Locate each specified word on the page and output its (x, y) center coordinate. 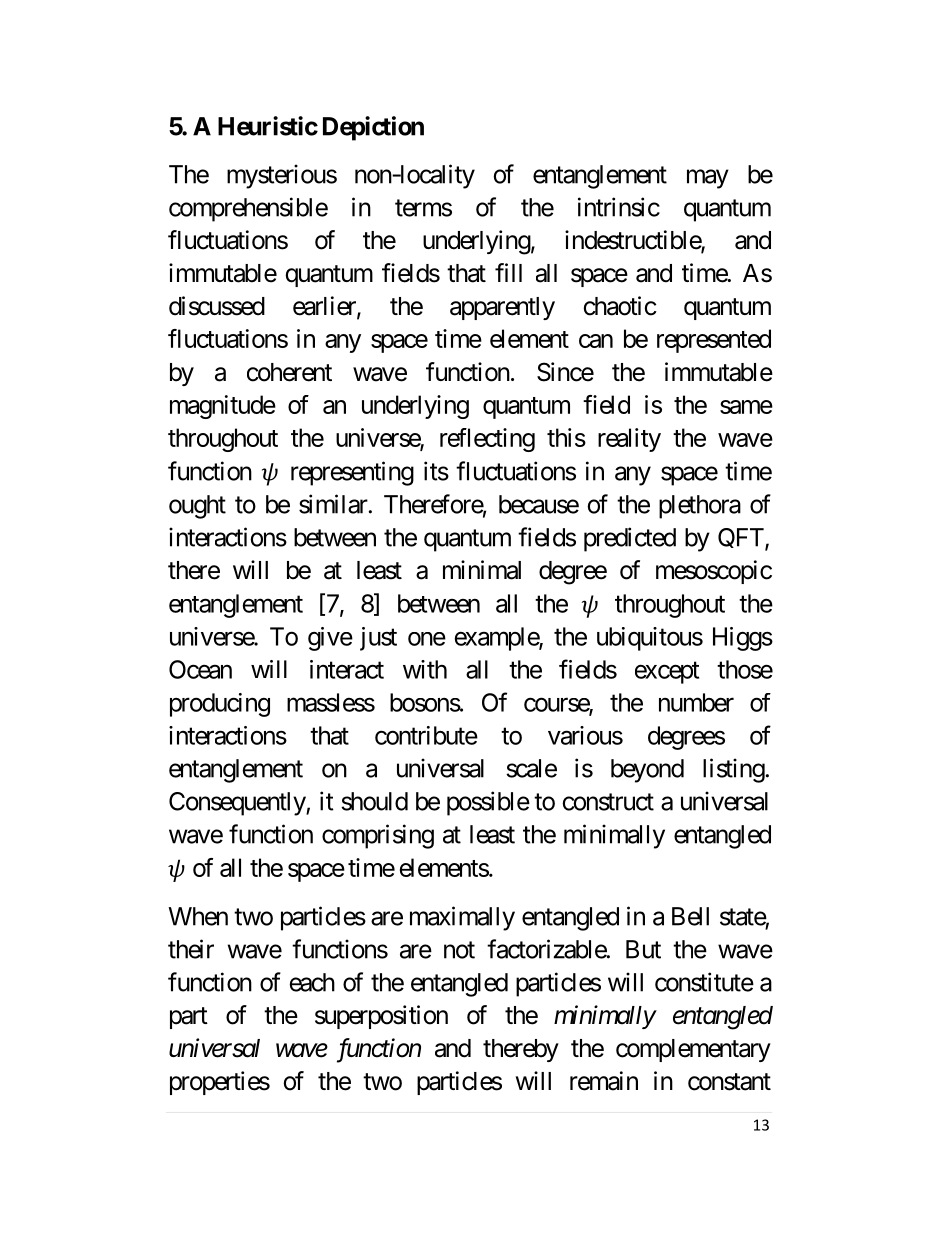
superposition (381, 1017)
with (425, 669)
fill (508, 272)
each (312, 982)
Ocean (200, 669)
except (667, 673)
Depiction (373, 128)
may (708, 179)
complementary (693, 1050)
